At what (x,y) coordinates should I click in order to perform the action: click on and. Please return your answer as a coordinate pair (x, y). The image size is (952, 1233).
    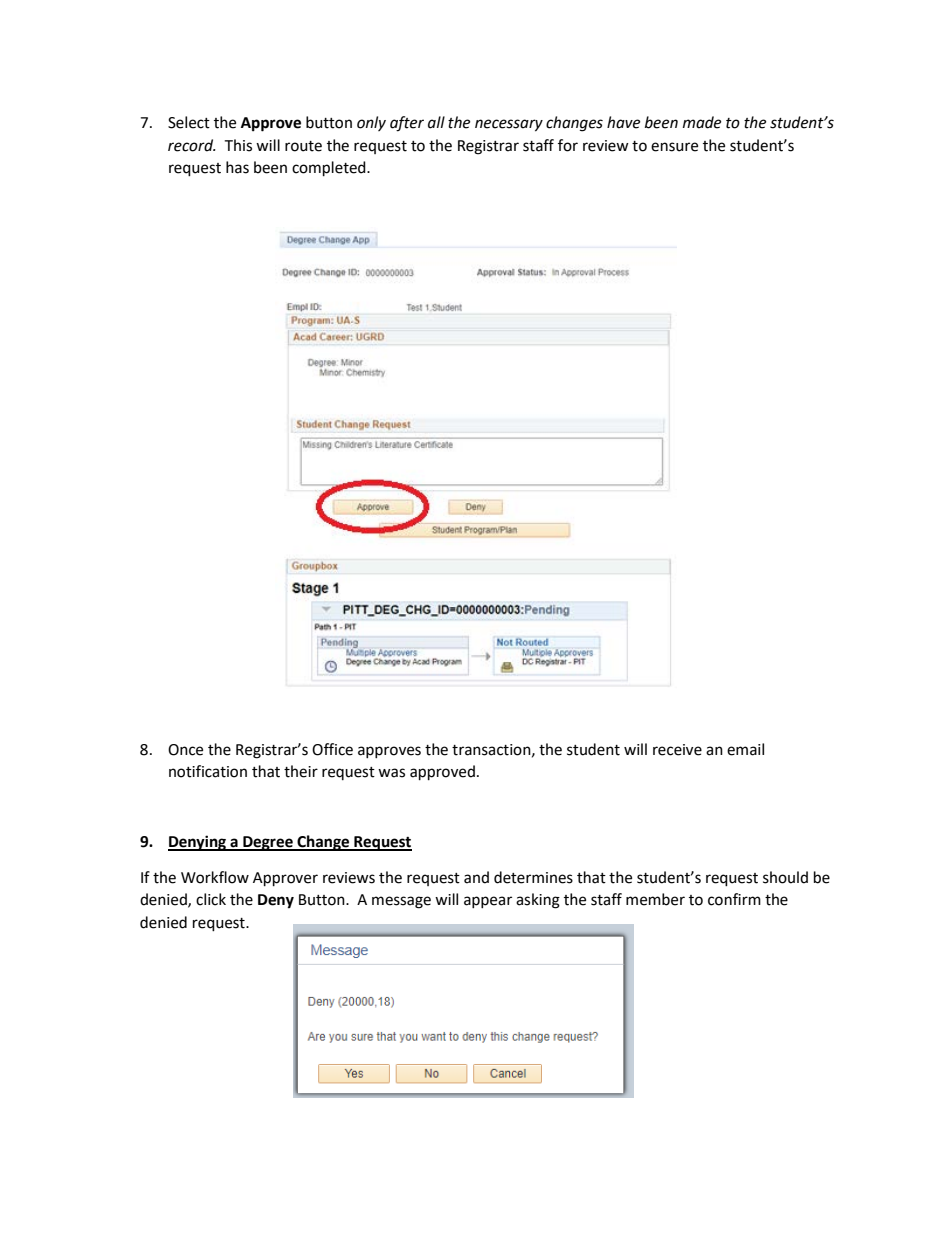
    Looking at the image, I should click on (476, 877).
